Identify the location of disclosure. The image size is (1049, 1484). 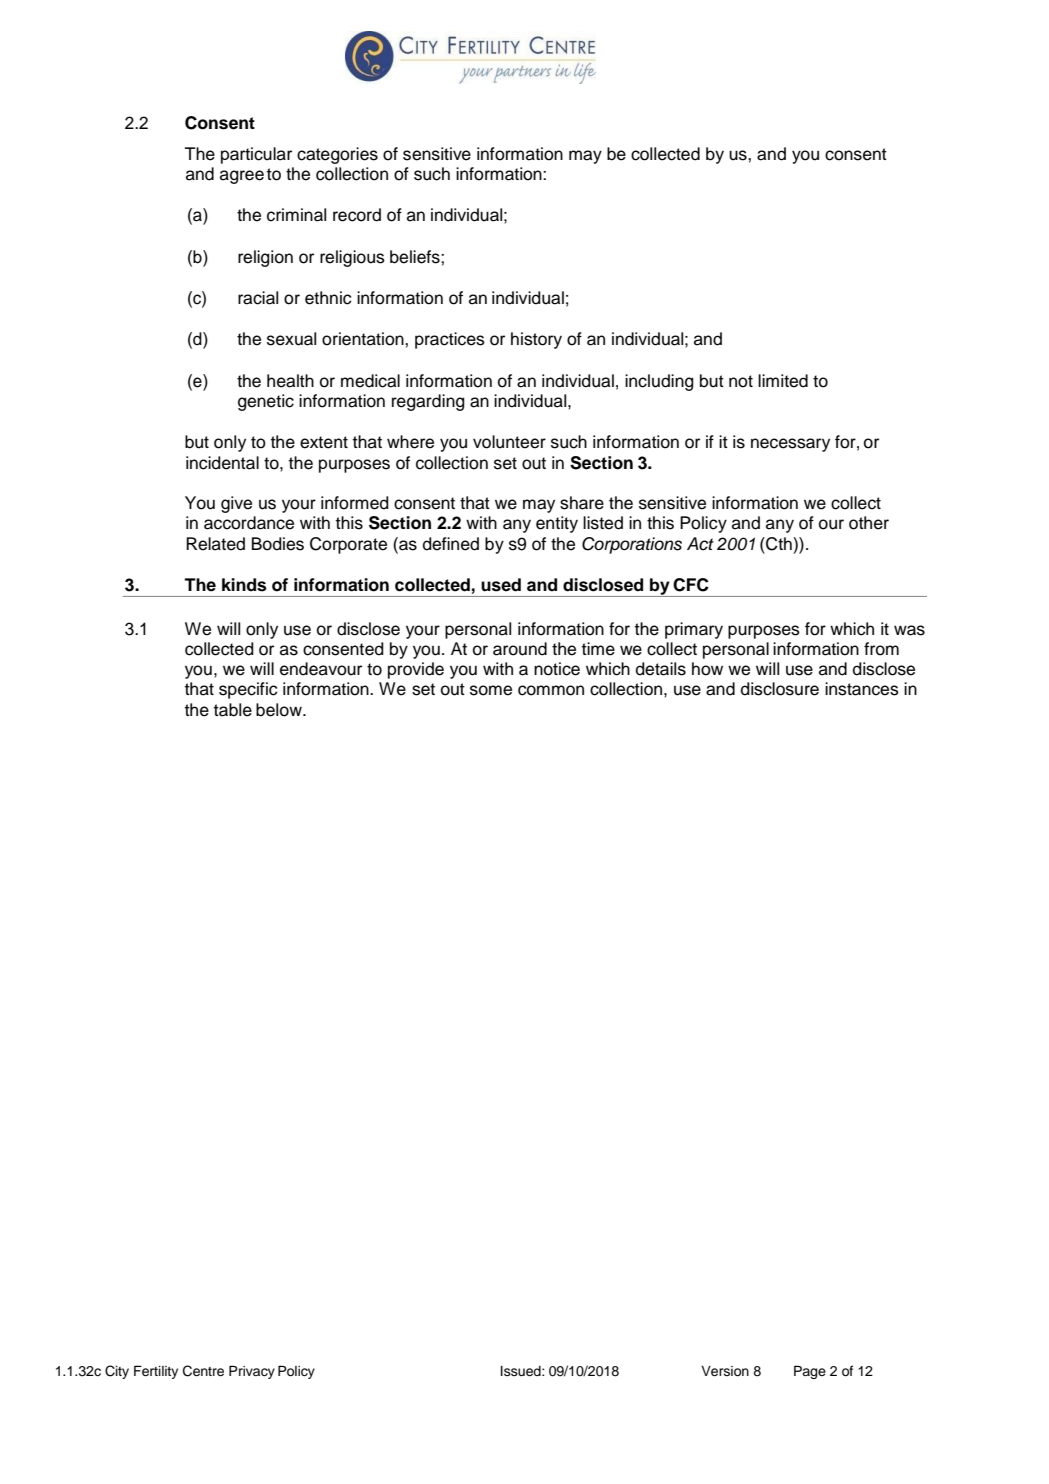
(780, 689).
